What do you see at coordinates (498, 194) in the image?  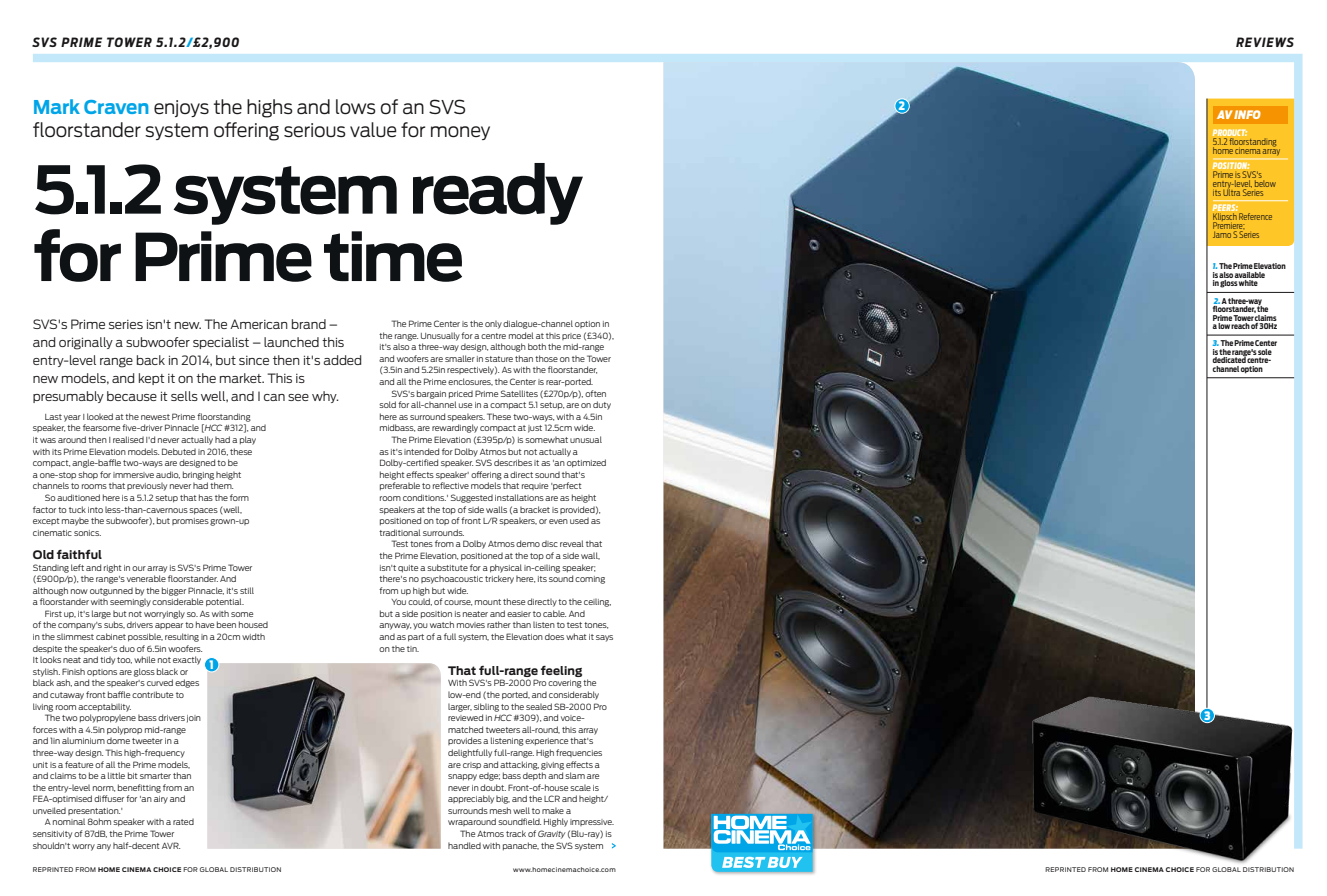 I see `ready` at bounding box center [498, 194].
